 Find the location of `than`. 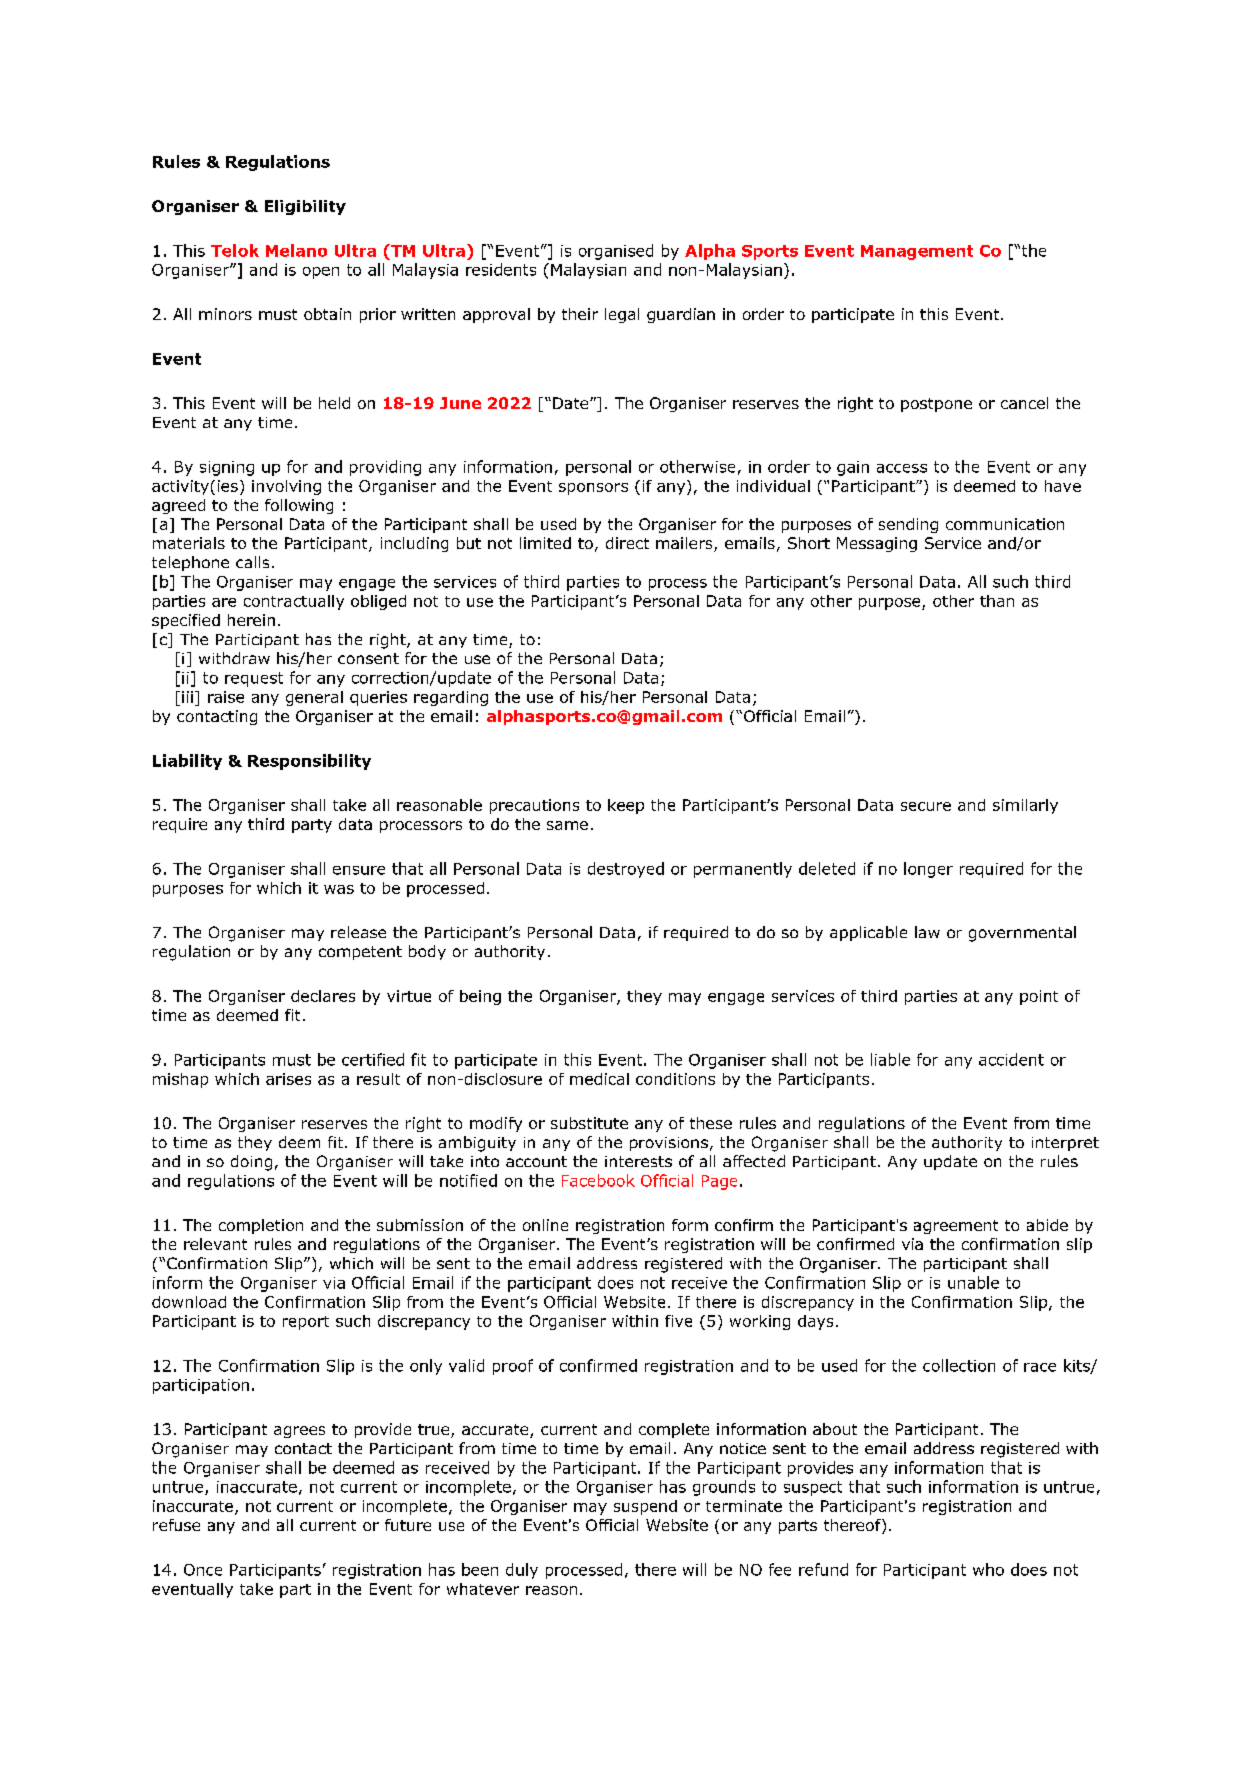

than is located at coordinates (997, 601).
